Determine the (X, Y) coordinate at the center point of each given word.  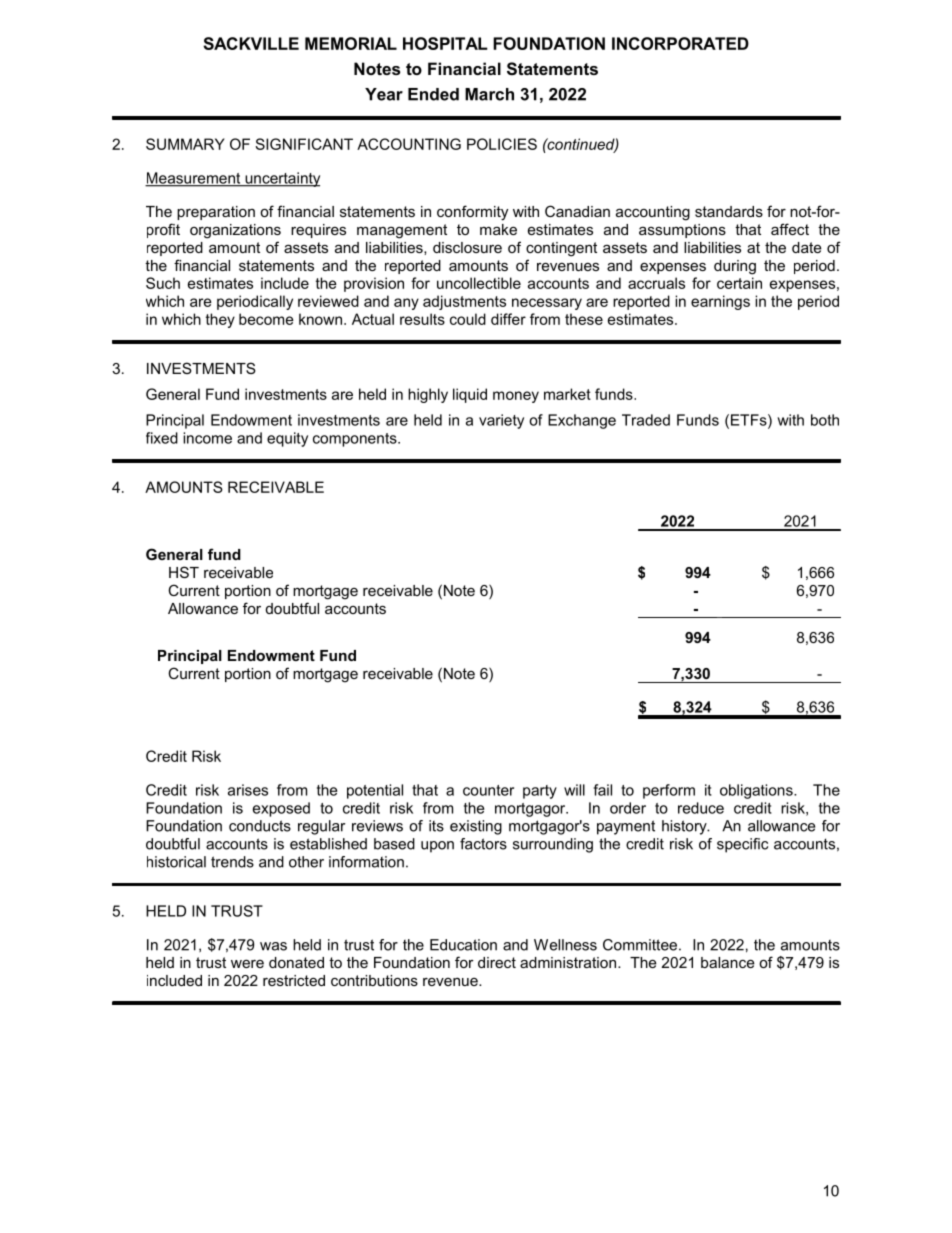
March (489, 94)
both (825, 420)
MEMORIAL (351, 43)
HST (184, 572)
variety (501, 421)
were (247, 963)
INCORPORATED (680, 43)
